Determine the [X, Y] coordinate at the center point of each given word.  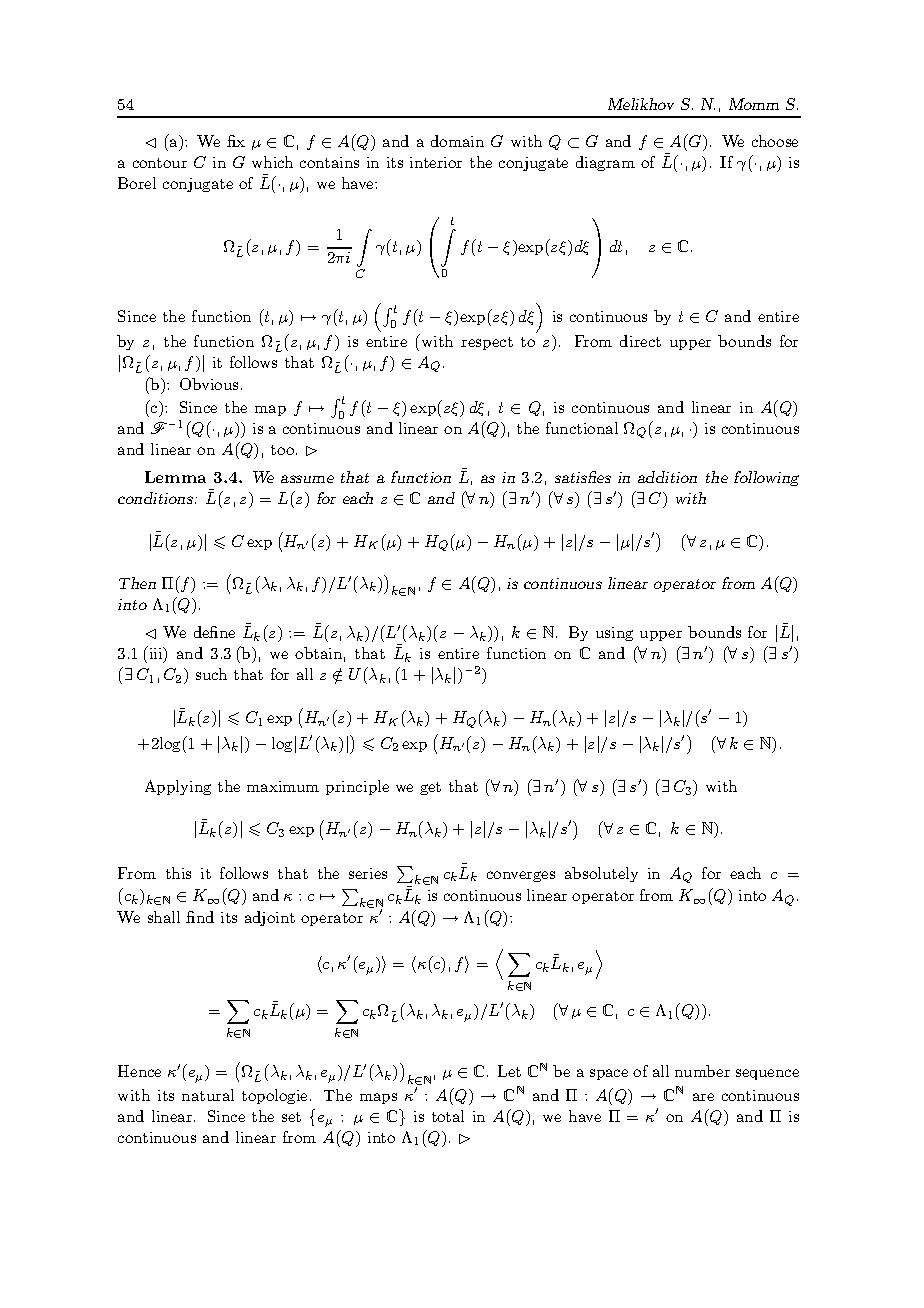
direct [640, 341]
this [178, 873]
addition [667, 477]
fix [236, 141]
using [614, 634]
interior [436, 162]
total [448, 1116]
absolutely [601, 874]
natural [208, 1095]
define [214, 632]
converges [521, 876]
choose [775, 141]
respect [487, 343]
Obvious [209, 384]
